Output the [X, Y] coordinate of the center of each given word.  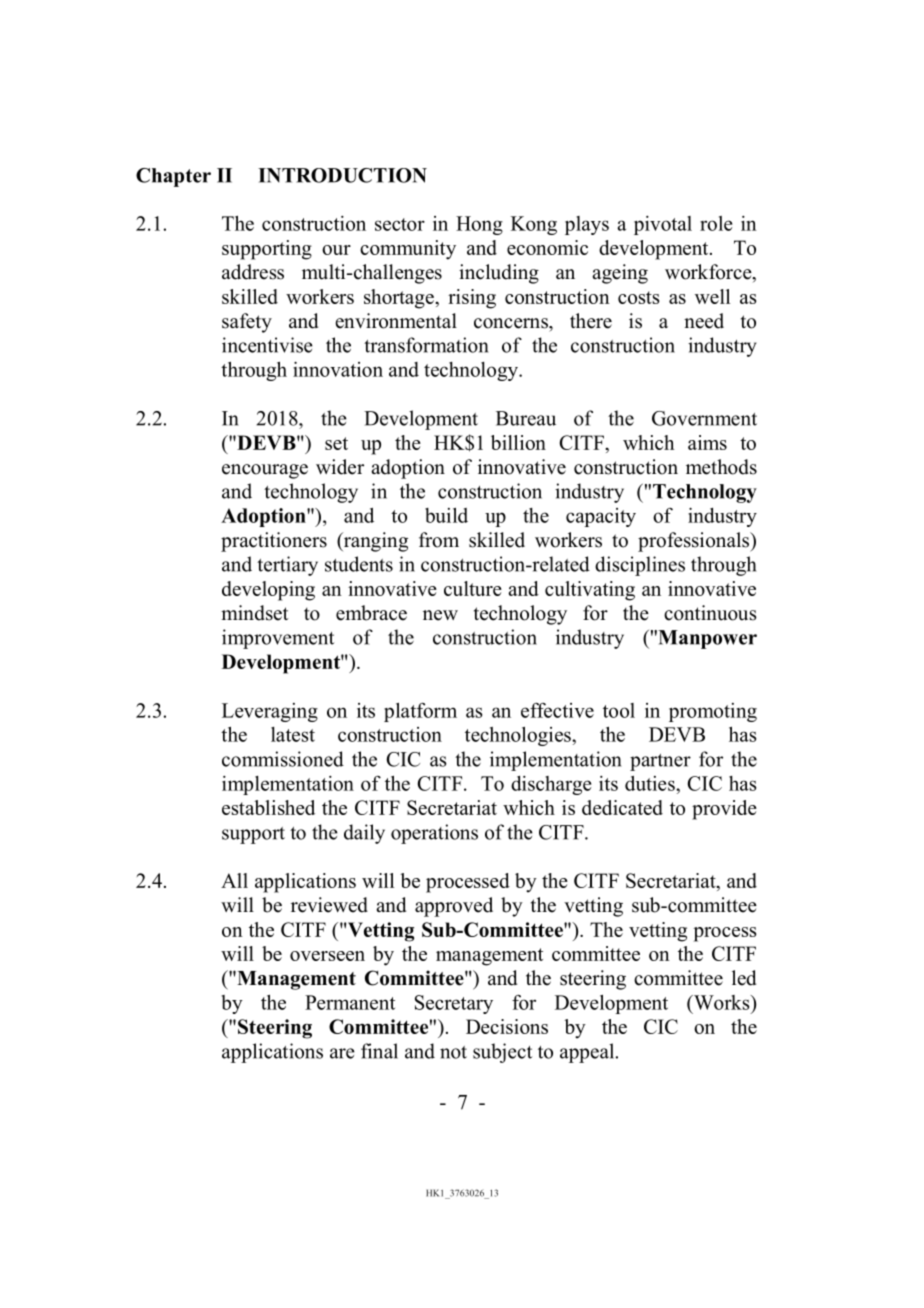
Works [722, 1002]
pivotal [663, 225]
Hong [479, 225]
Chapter [173, 177]
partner [660, 762]
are [342, 1053]
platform [420, 712]
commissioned [283, 759]
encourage [265, 471]
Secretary [454, 1004]
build [446, 515]
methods [721, 467]
